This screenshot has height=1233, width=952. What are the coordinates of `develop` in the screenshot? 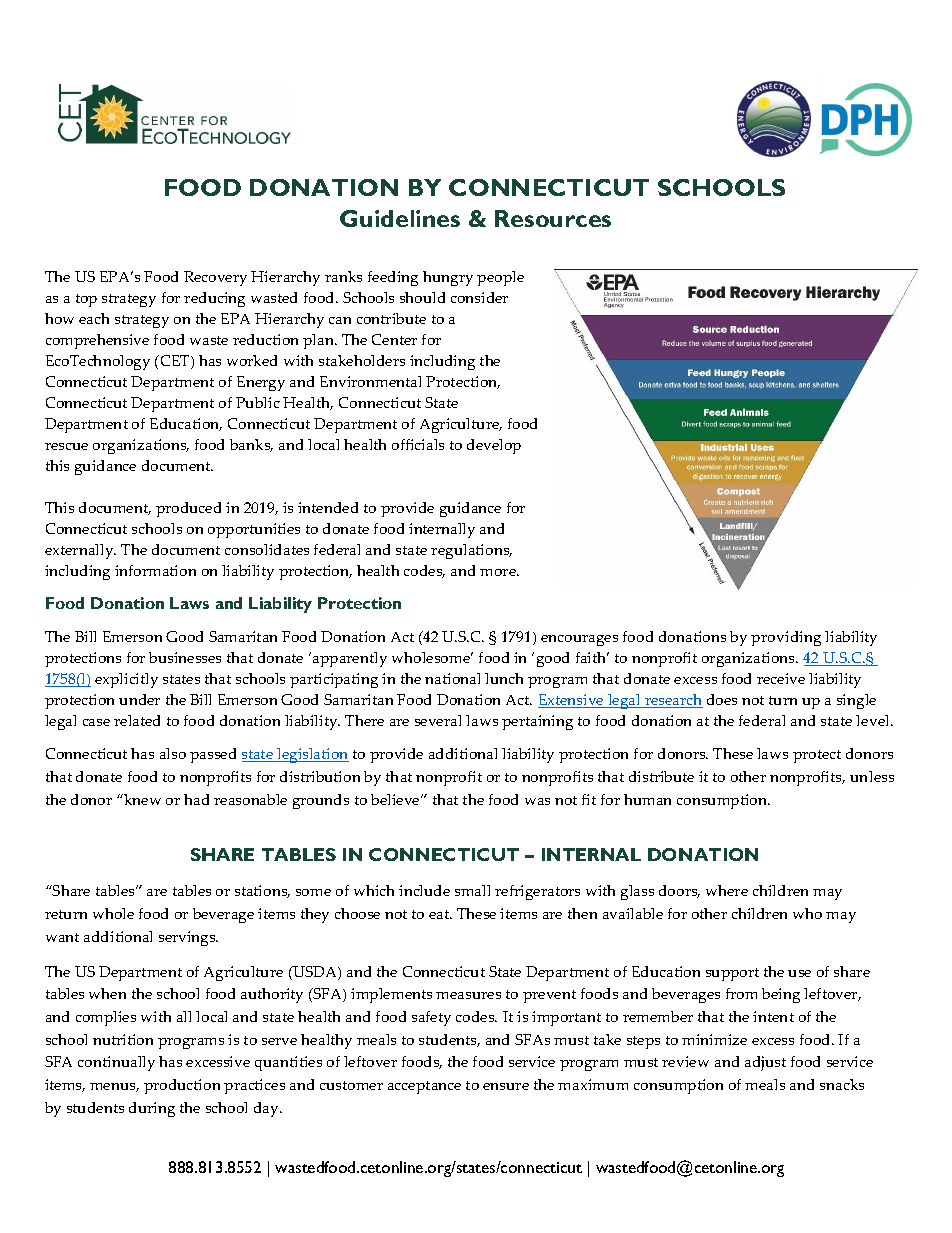 It's located at (494, 446).
